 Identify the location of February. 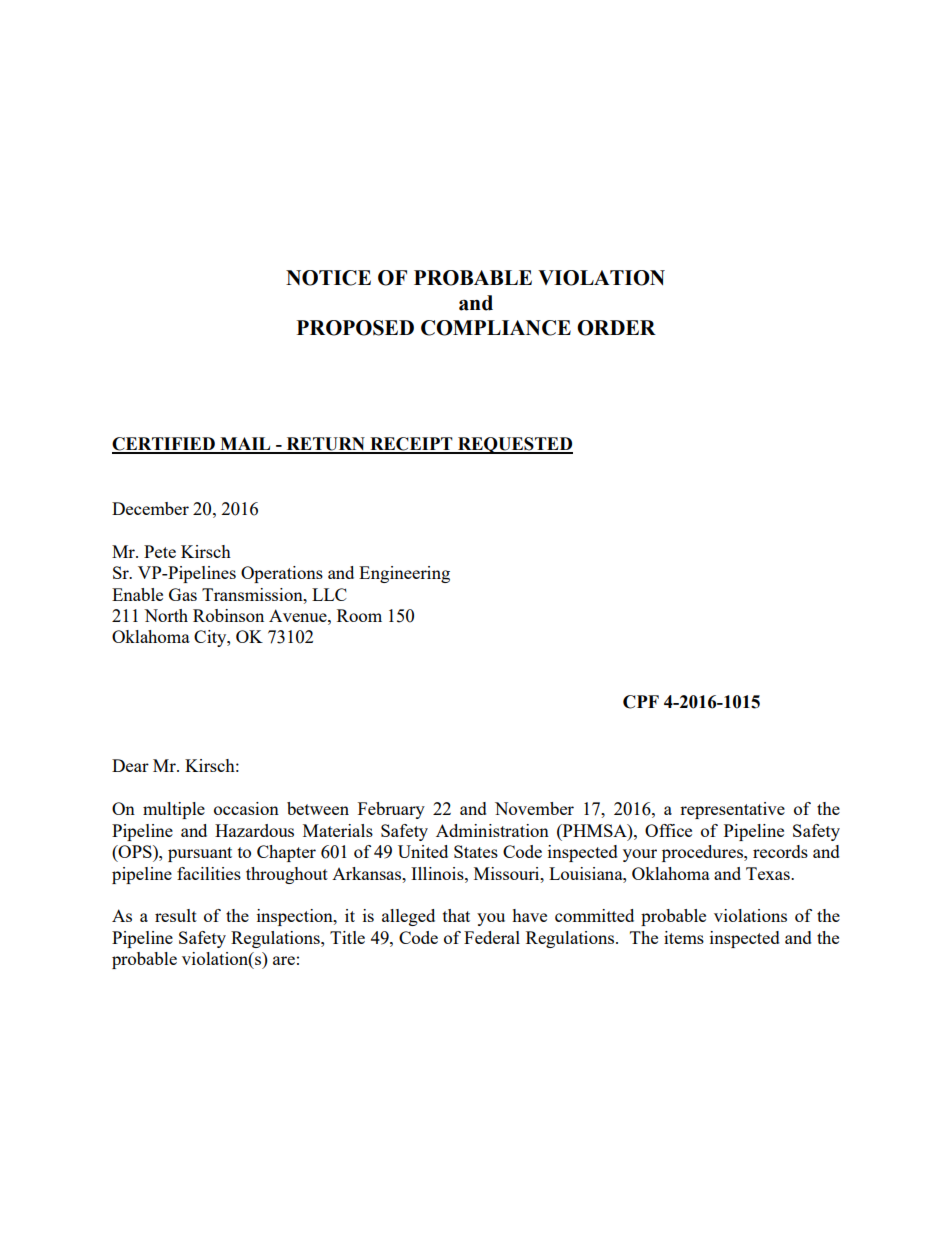
(391, 810).
